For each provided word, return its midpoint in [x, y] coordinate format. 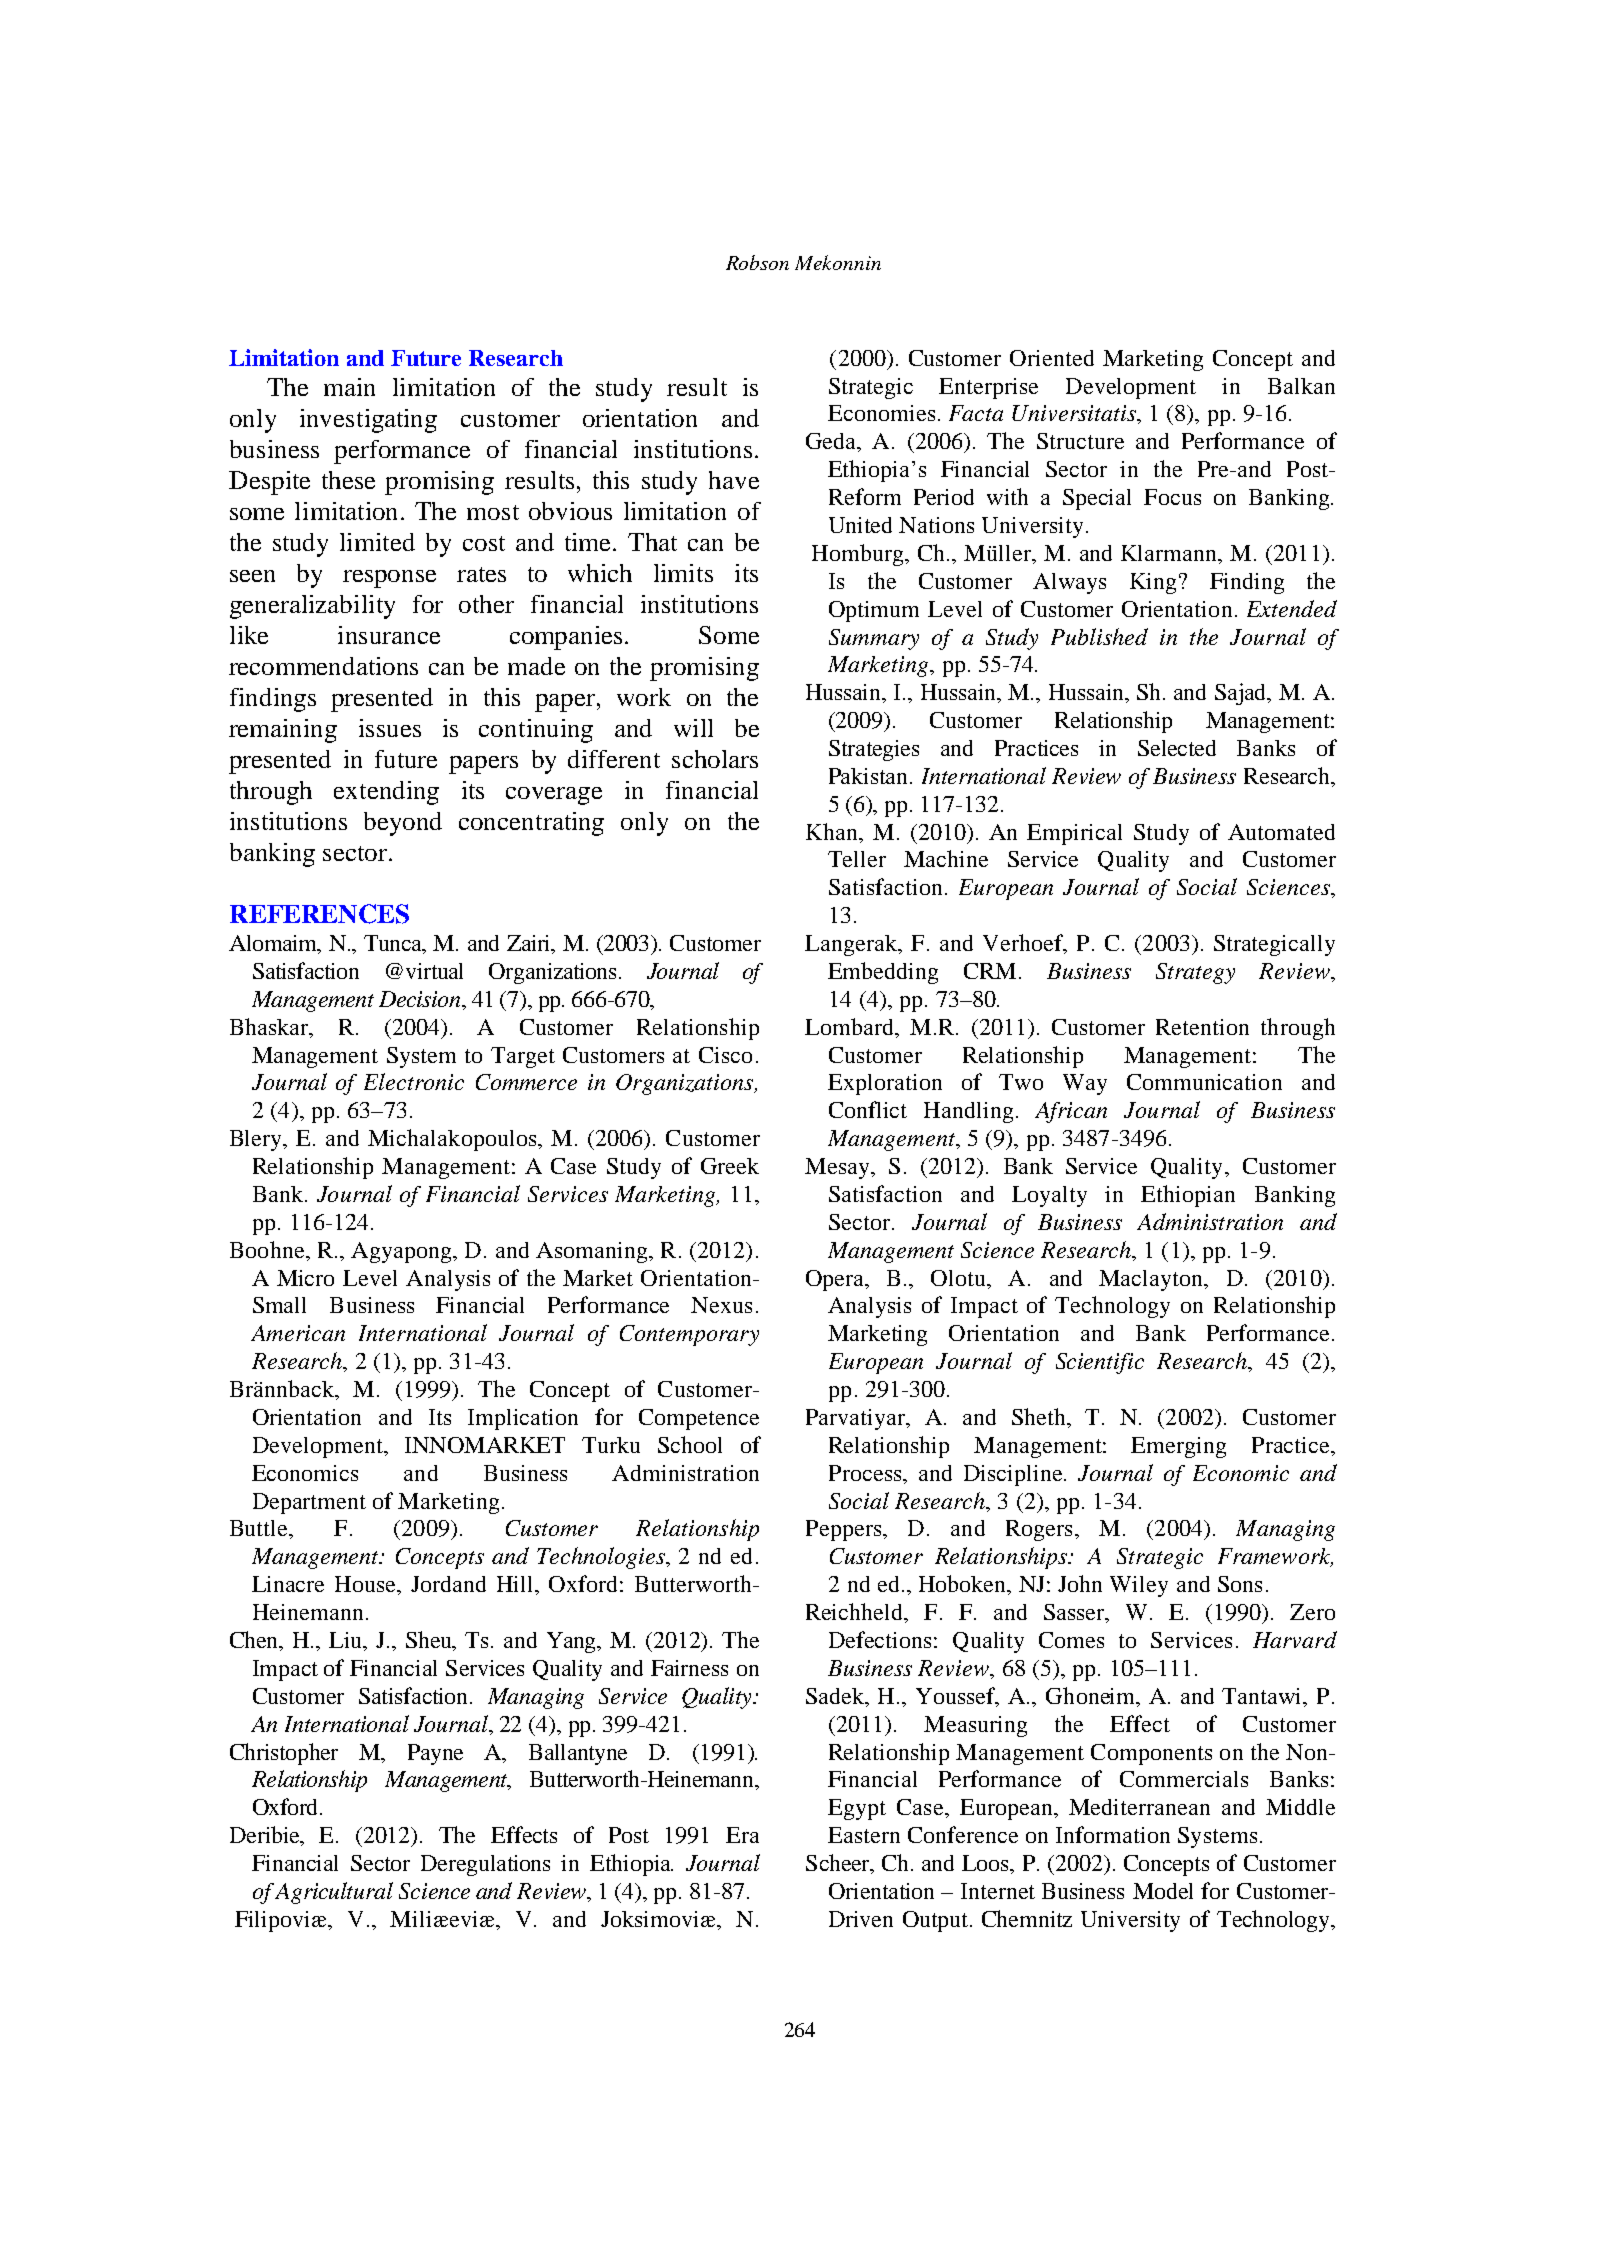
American [298, 1333]
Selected [1177, 748]
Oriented [1052, 358]
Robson [757, 262]
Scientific [1100, 1363]
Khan [833, 831]
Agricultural [334, 1893]
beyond [403, 824]
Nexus [721, 1305]
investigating [368, 421]
